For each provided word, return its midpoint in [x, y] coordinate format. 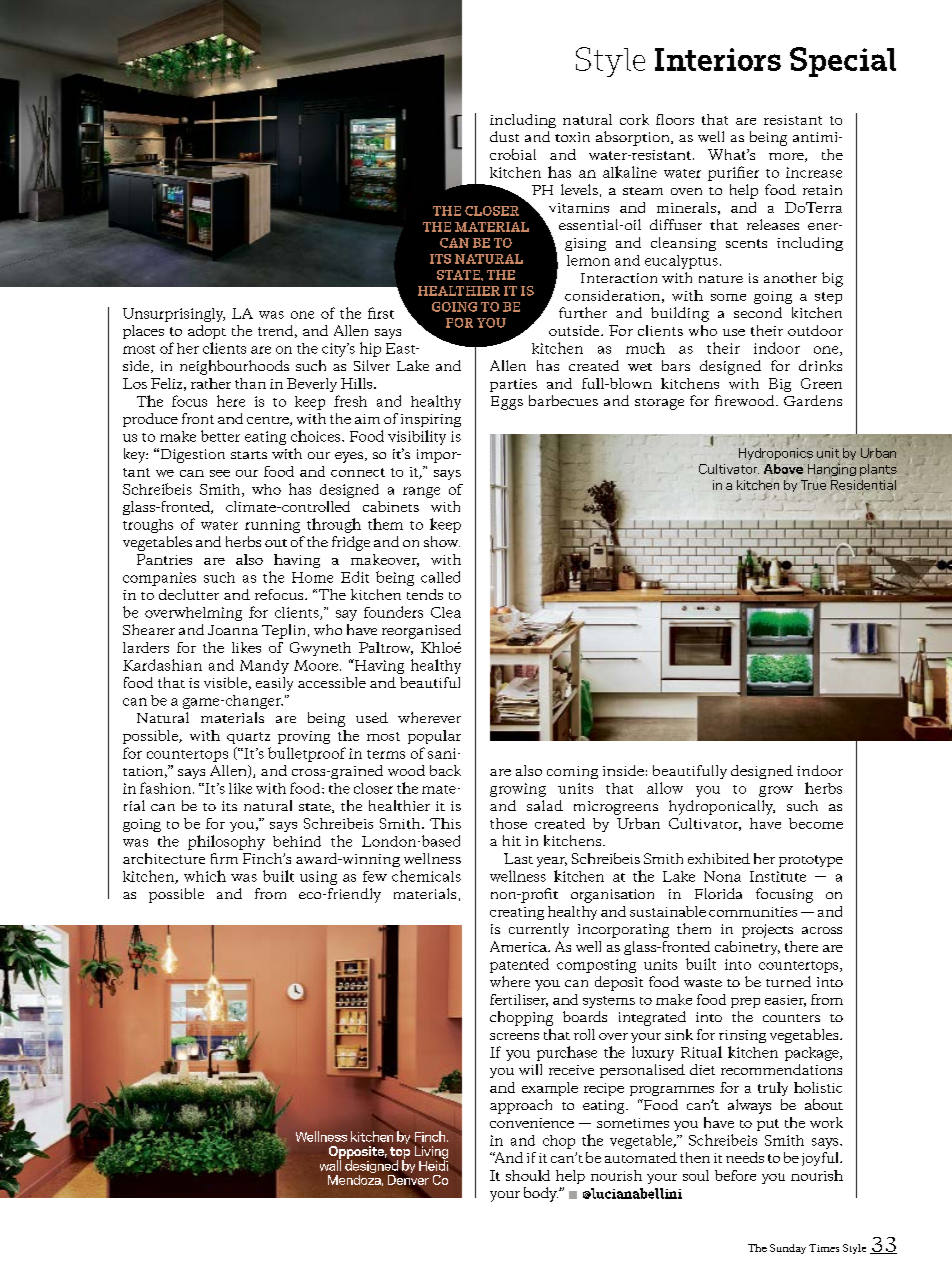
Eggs [507, 403]
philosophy [226, 842]
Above [784, 469]
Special [843, 62]
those [508, 823]
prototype [811, 861]
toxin [572, 137]
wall [330, 1164]
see [220, 473]
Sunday [788, 1249]
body [541, 1194]
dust [504, 136]
